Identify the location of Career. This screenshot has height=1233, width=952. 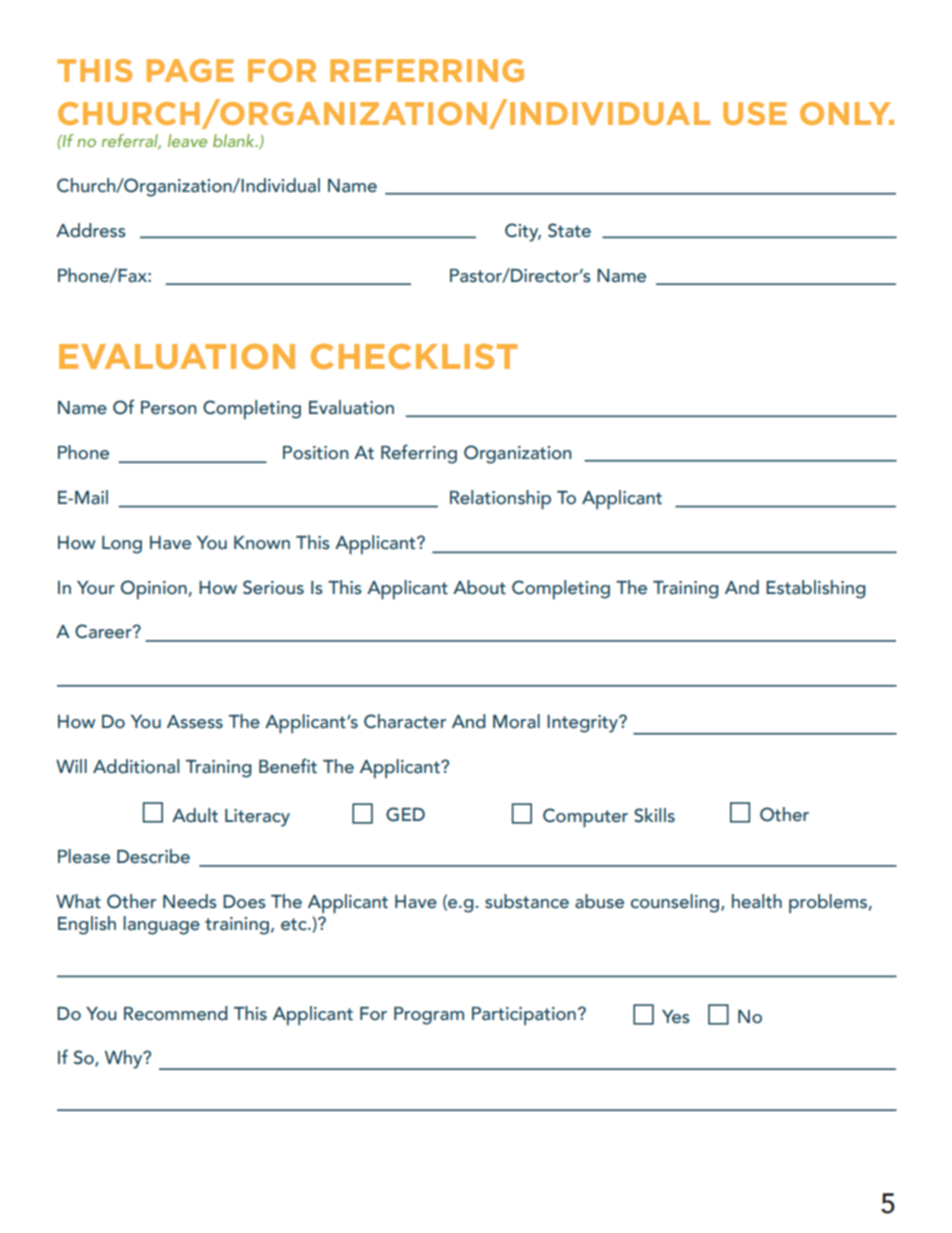
(104, 631).
